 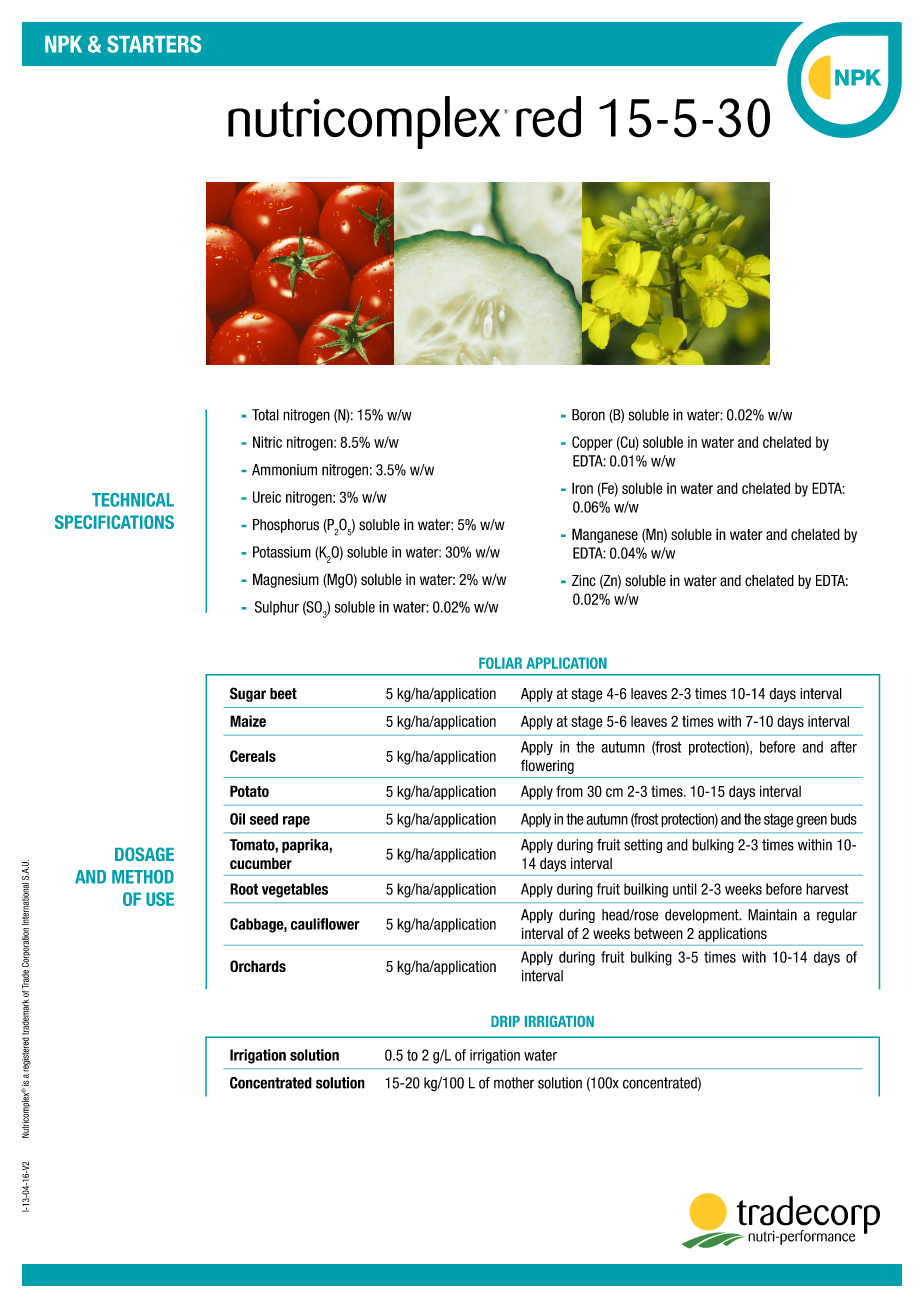 I want to click on SPECIFICATIONS, so click(x=114, y=522).
